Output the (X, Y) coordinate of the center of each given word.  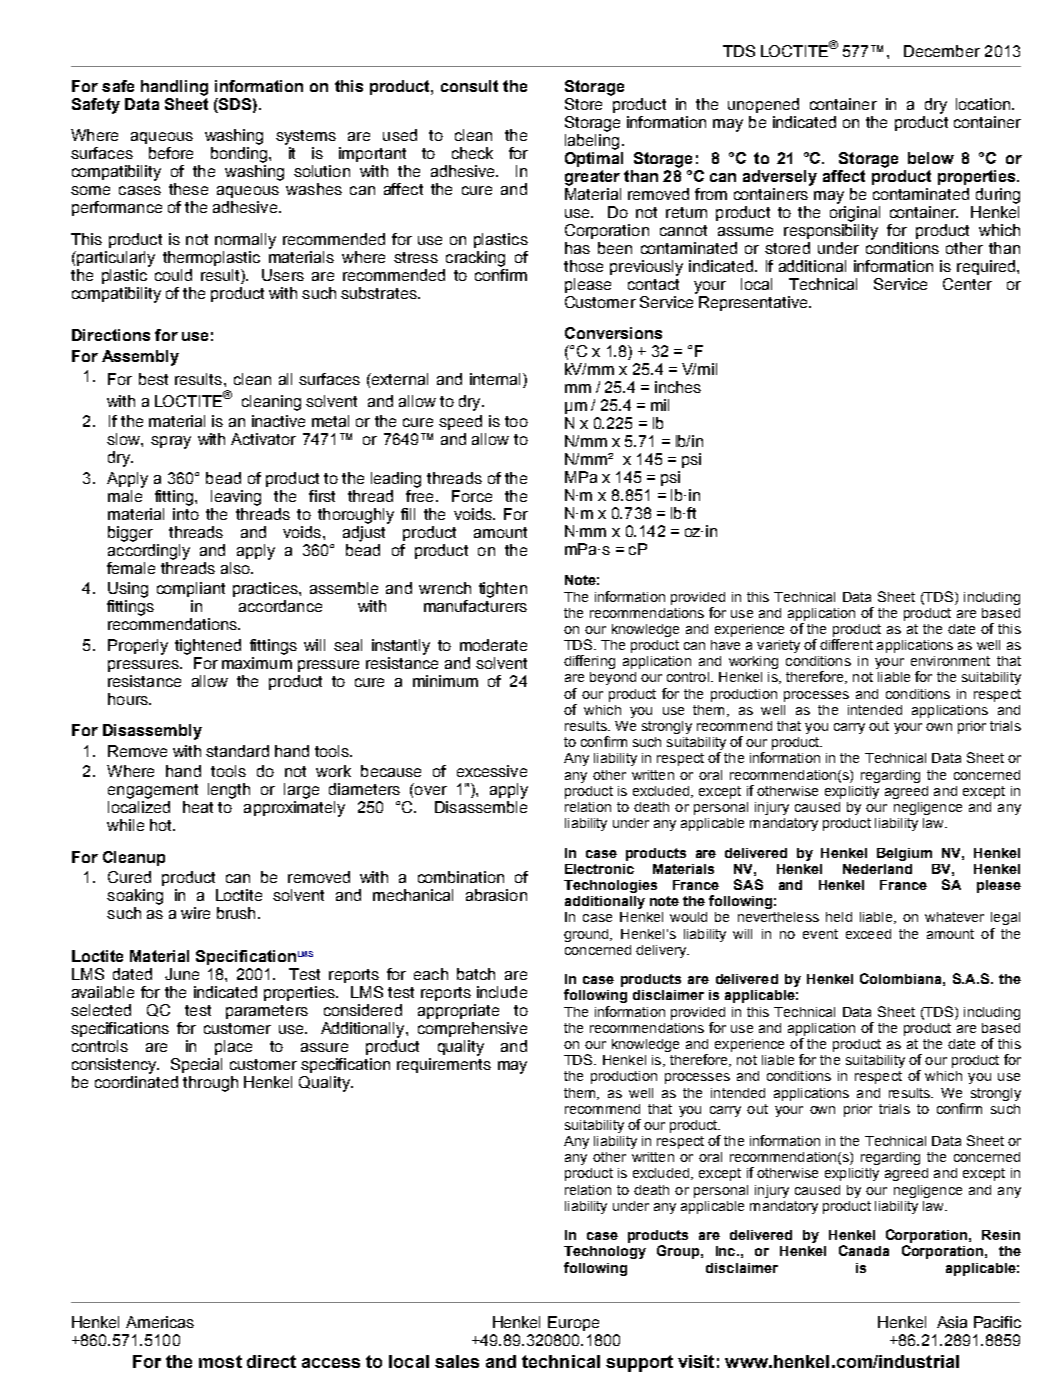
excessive (492, 771)
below (931, 158)
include (502, 992)
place (233, 1047)
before (171, 153)
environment (950, 661)
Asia (952, 1322)
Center (967, 284)
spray (171, 442)
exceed (868, 934)
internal (497, 380)
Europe (573, 1323)
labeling (592, 142)
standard (237, 751)
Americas (160, 1322)
